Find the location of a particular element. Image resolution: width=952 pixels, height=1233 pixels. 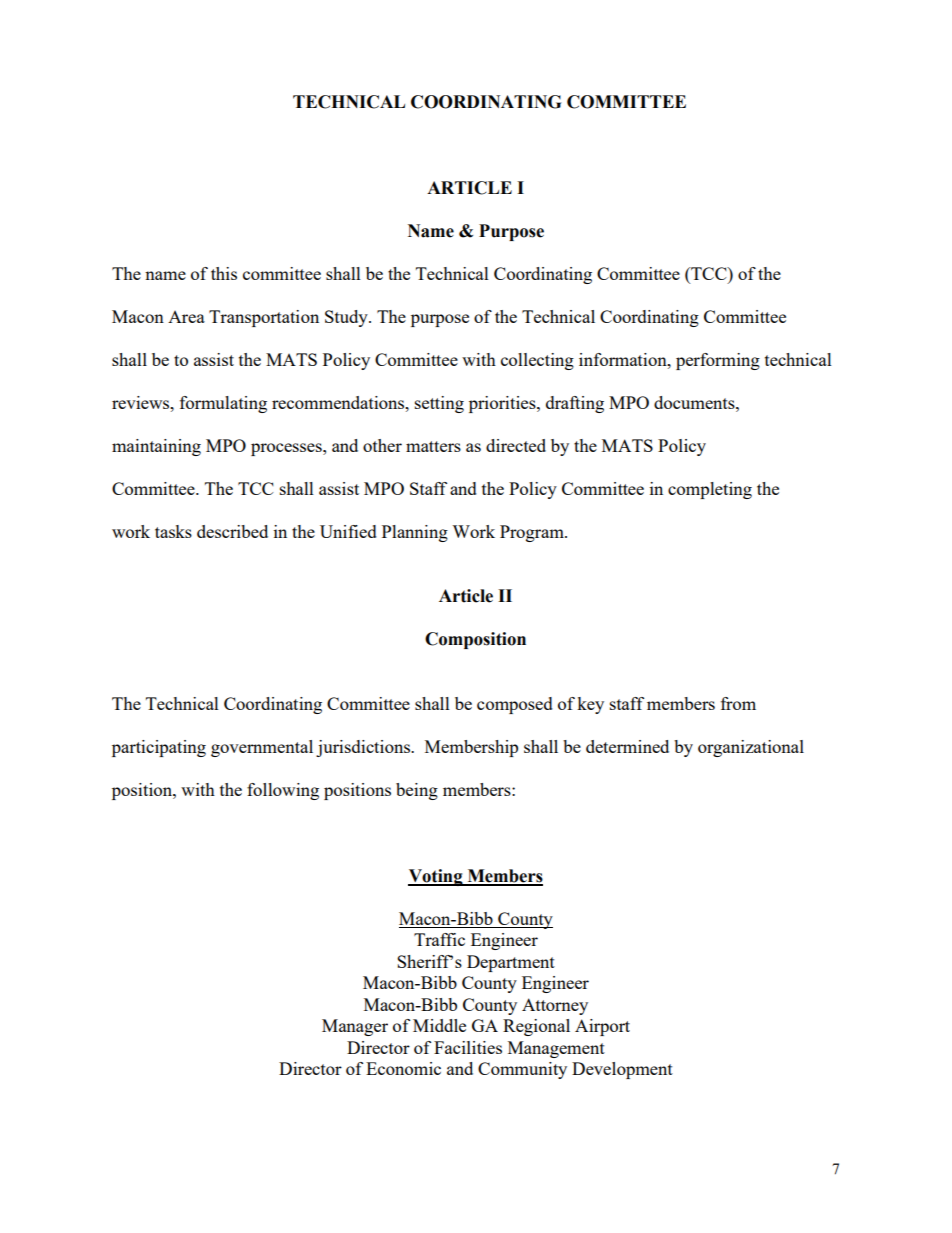

Manager is located at coordinates (355, 1027).
